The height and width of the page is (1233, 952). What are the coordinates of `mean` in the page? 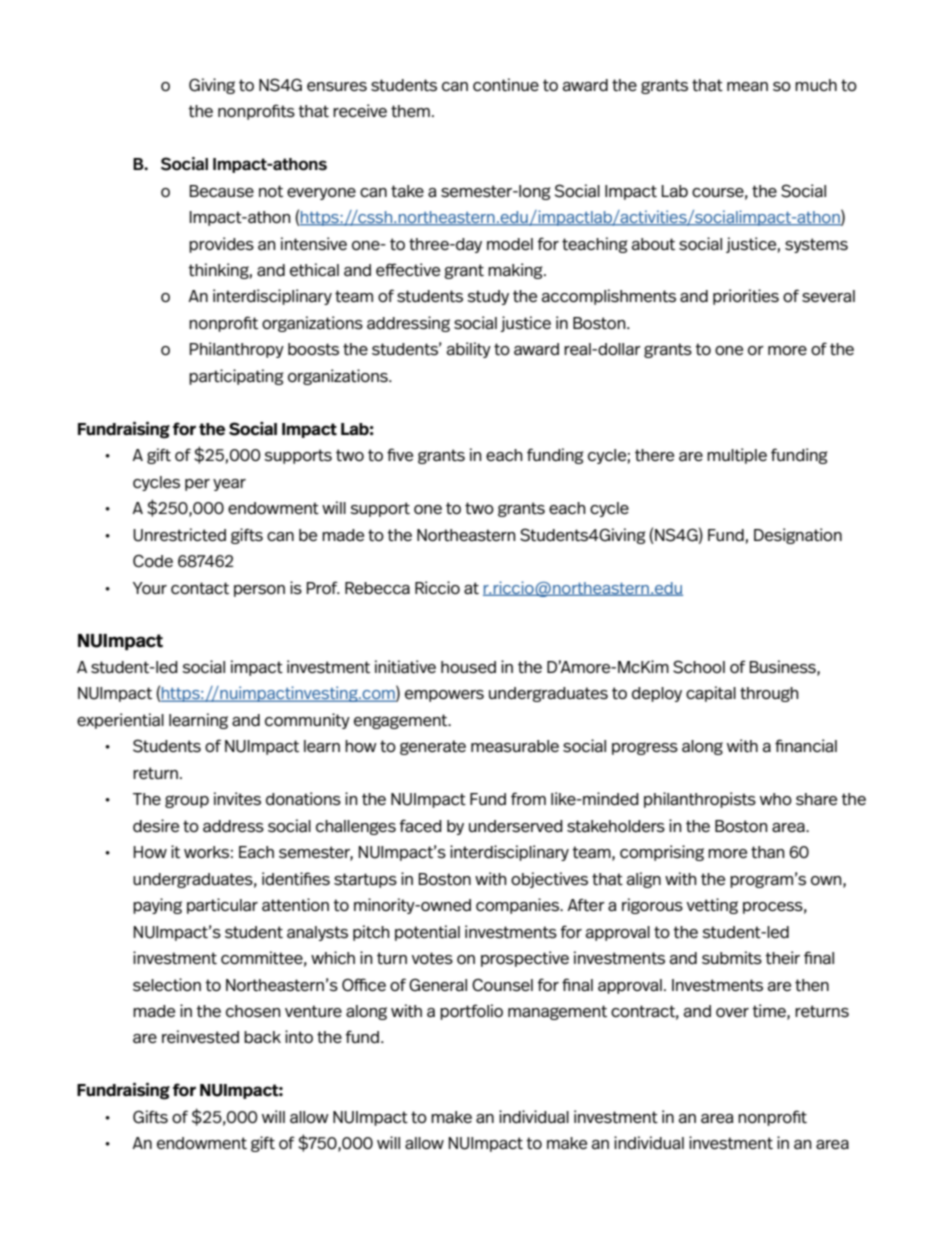 It's located at (747, 86).
